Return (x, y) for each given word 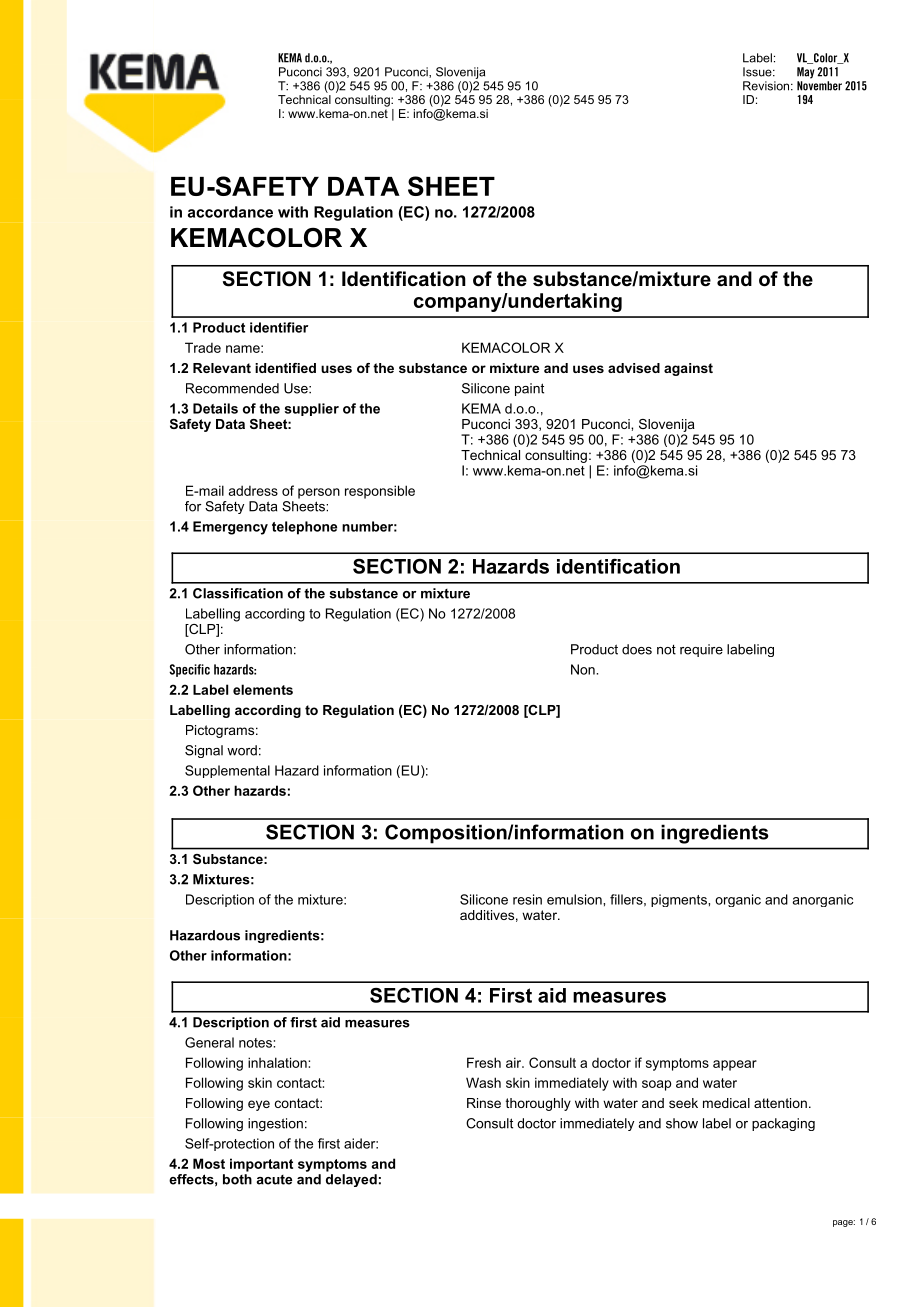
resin (527, 899)
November (819, 86)
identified (285, 368)
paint (529, 389)
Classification (238, 593)
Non (584, 669)
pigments (680, 900)
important (261, 1165)
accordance (230, 212)
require (701, 650)
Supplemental (227, 771)
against (688, 369)
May (806, 73)
